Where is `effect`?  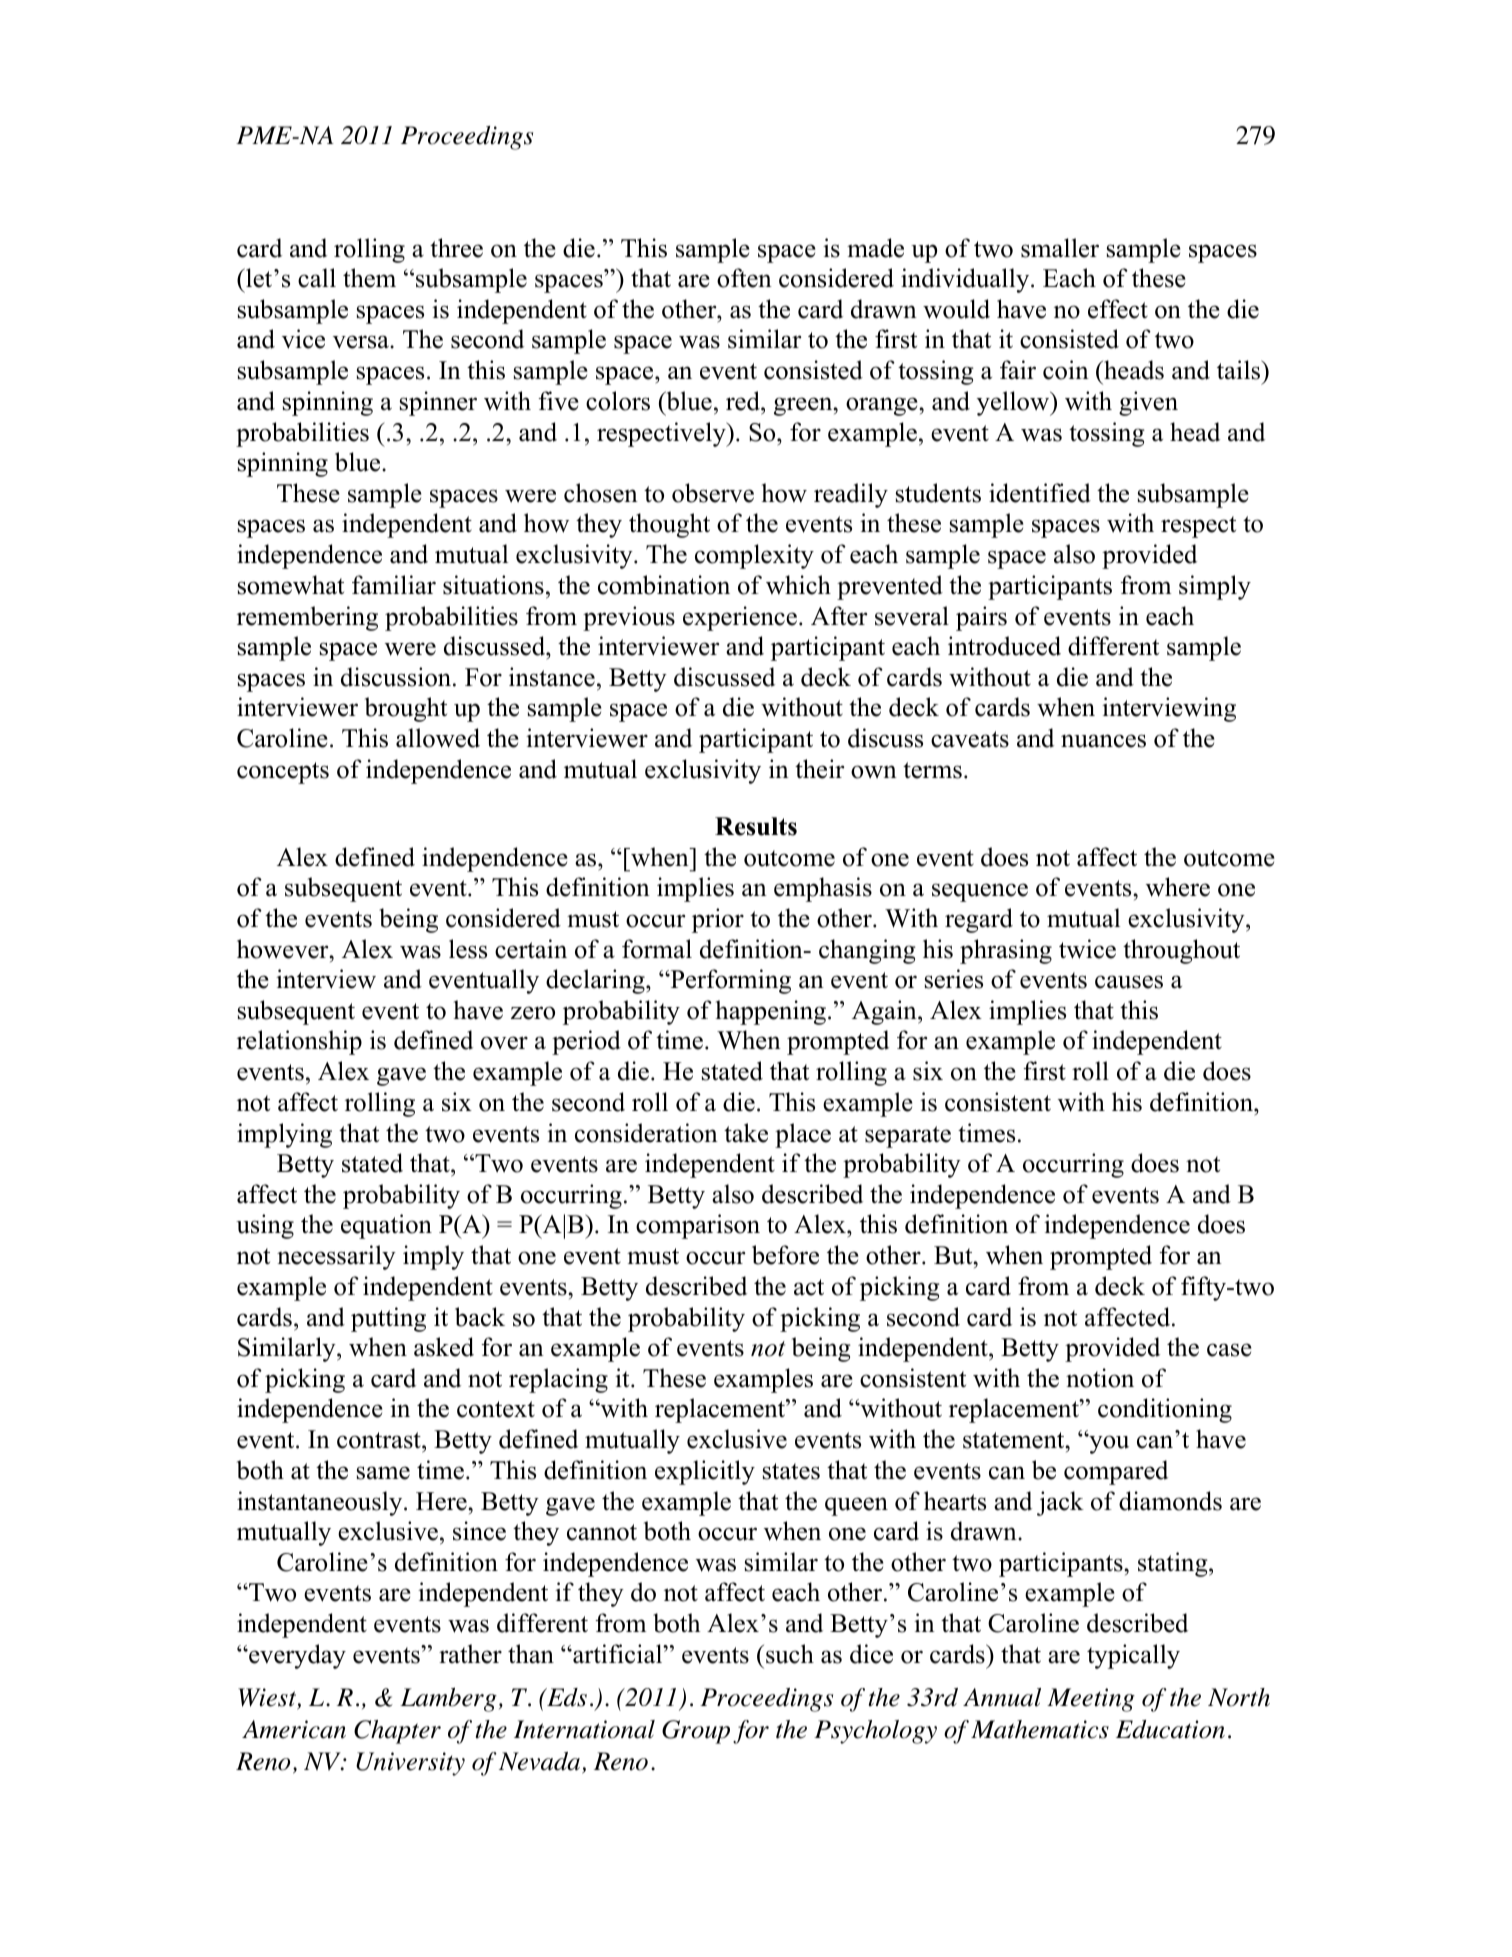 effect is located at coordinates (1118, 309).
